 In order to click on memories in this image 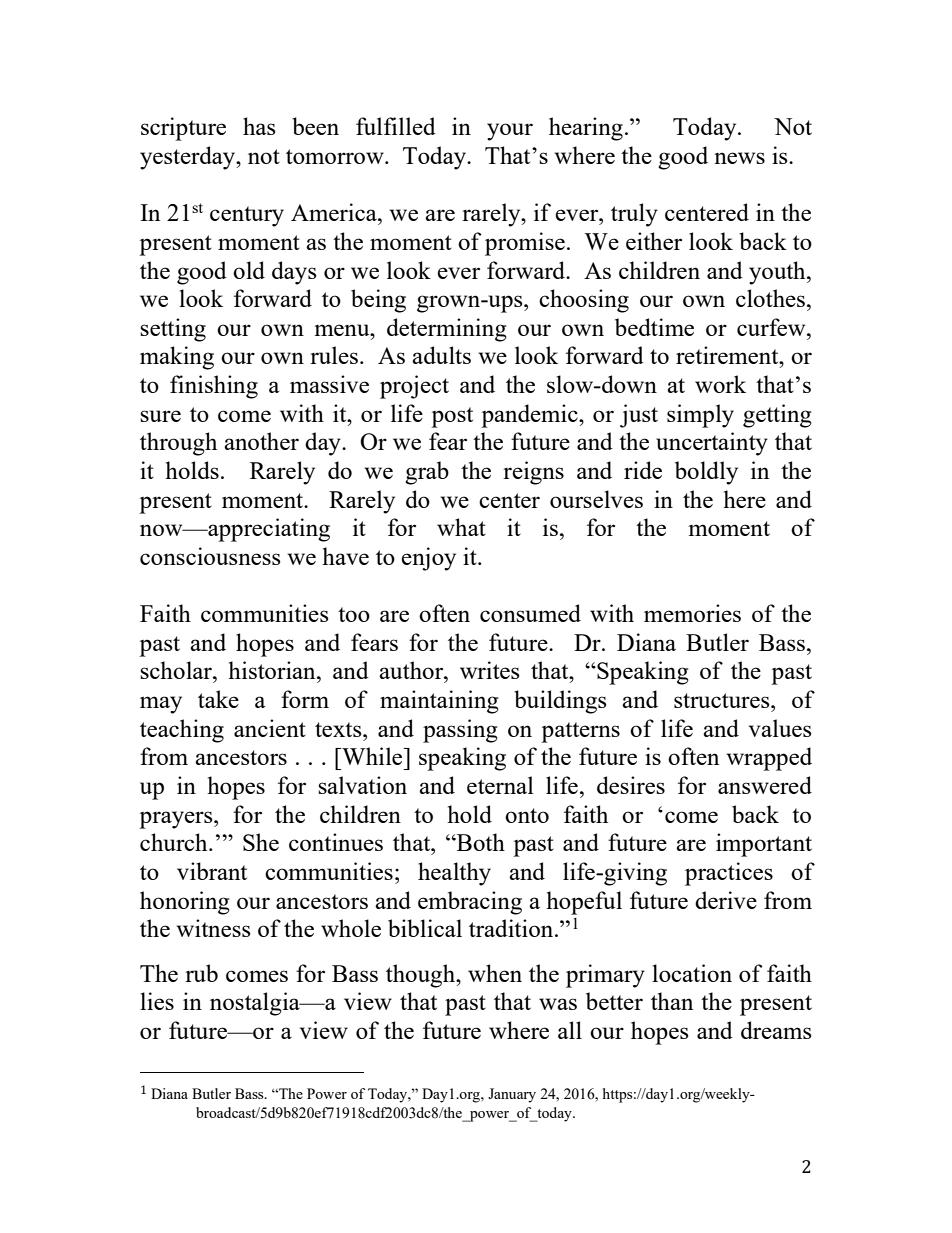, I will do `click(692, 613)`.
